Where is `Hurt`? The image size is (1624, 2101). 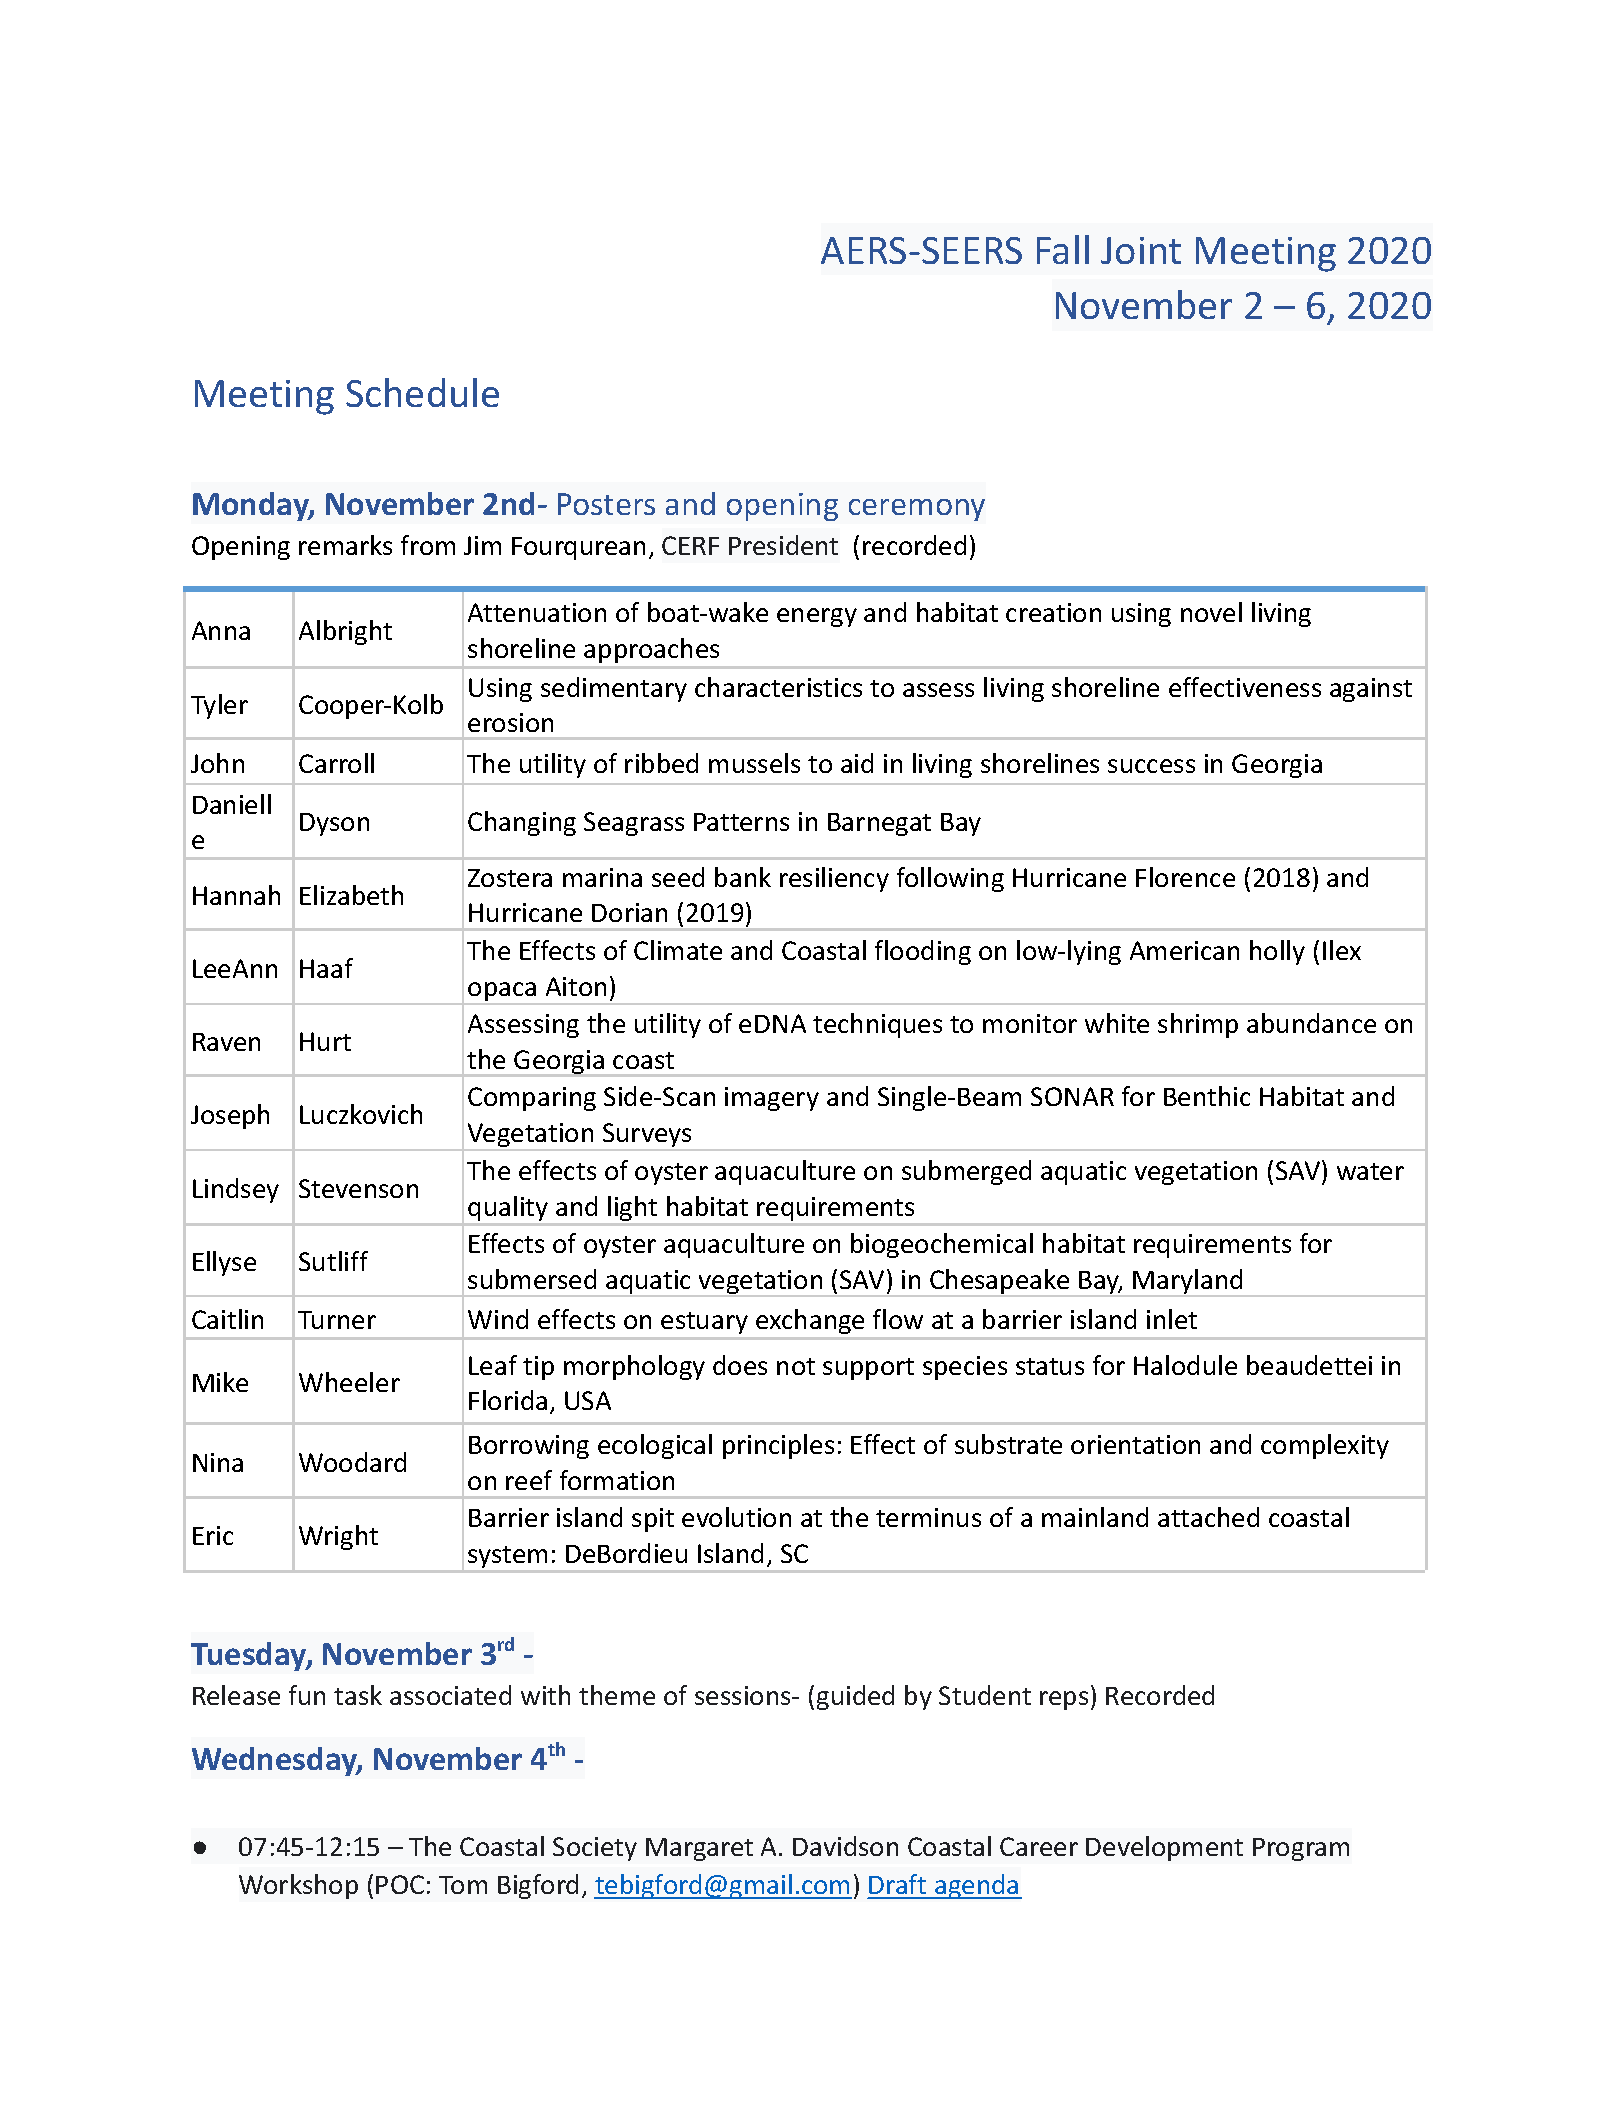
Hurt is located at coordinates (325, 1041).
